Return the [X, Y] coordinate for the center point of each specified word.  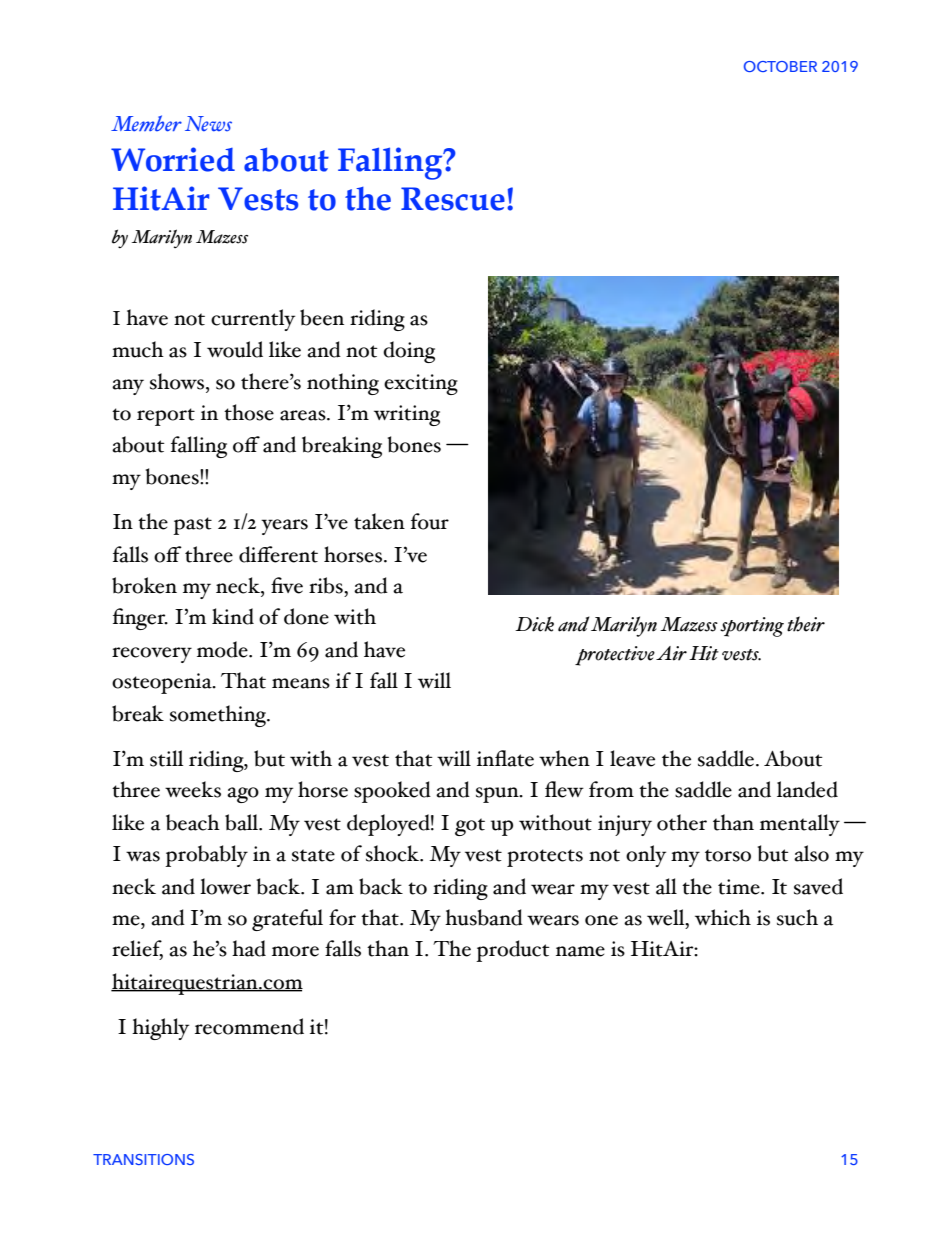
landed [807, 789]
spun [498, 795]
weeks [193, 789]
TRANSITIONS [143, 1159]
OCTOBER [780, 66]
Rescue [453, 199]
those [249, 412]
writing [407, 415]
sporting [752, 627]
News [208, 124]
